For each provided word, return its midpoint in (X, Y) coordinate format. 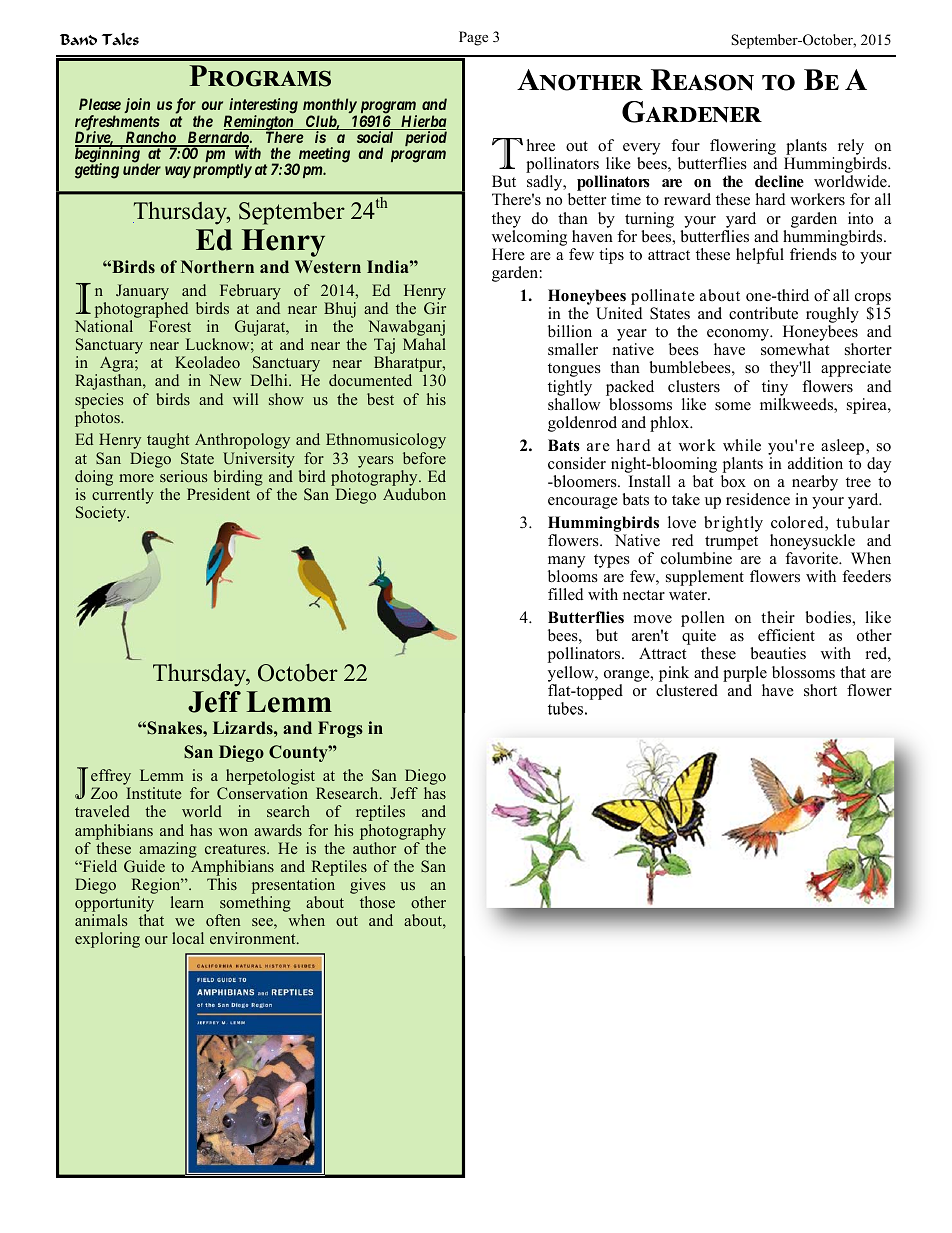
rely (851, 148)
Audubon (414, 494)
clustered (687, 690)
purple (745, 674)
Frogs (340, 729)
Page (473, 38)
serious (183, 476)
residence (758, 499)
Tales (120, 39)
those (377, 902)
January (142, 292)
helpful (760, 256)
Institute (153, 793)
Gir (435, 308)
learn (187, 902)
